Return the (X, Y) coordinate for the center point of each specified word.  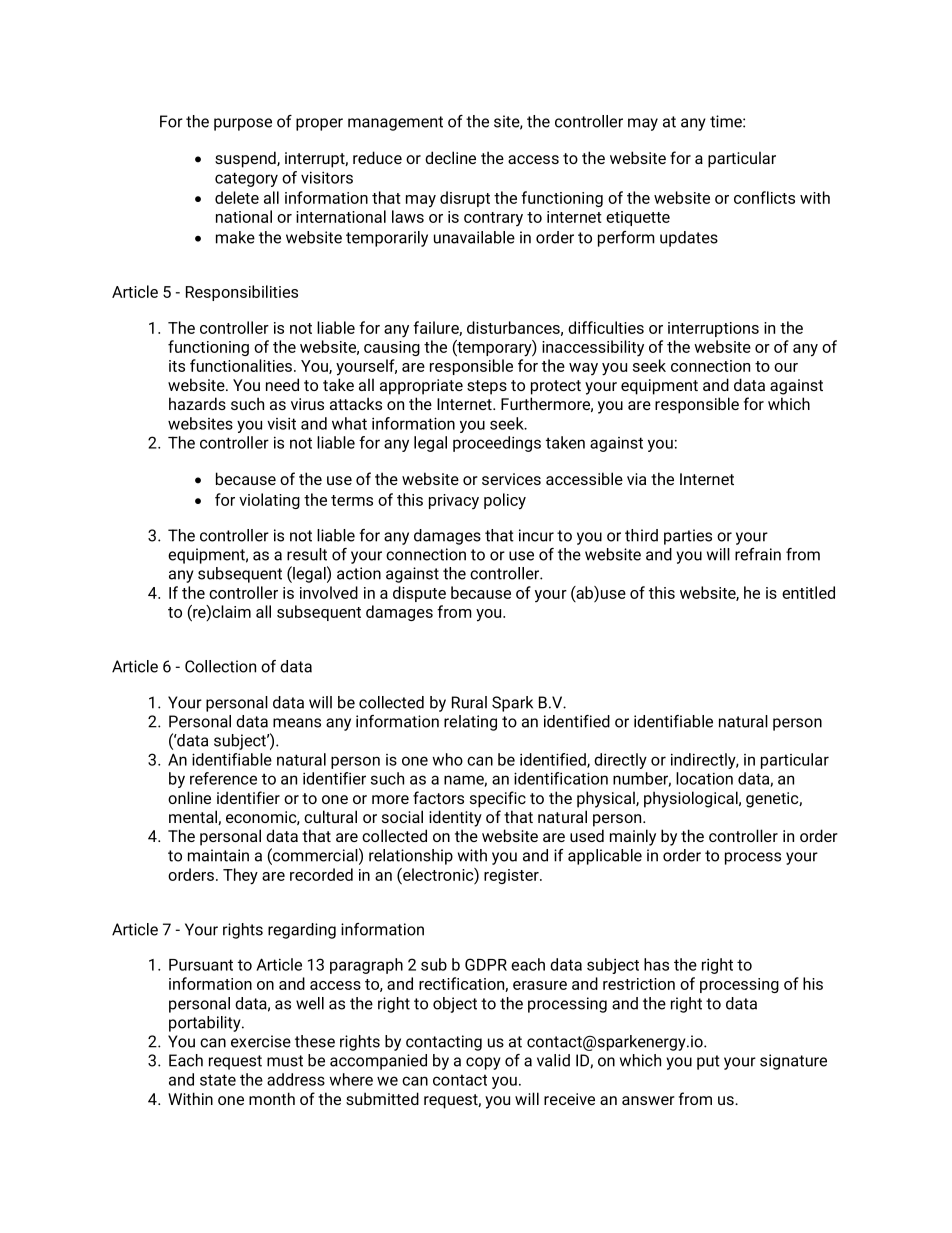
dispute (419, 594)
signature (793, 1062)
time (727, 121)
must (285, 1061)
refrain (758, 554)
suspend (246, 159)
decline (450, 157)
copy (483, 1063)
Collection (220, 666)
